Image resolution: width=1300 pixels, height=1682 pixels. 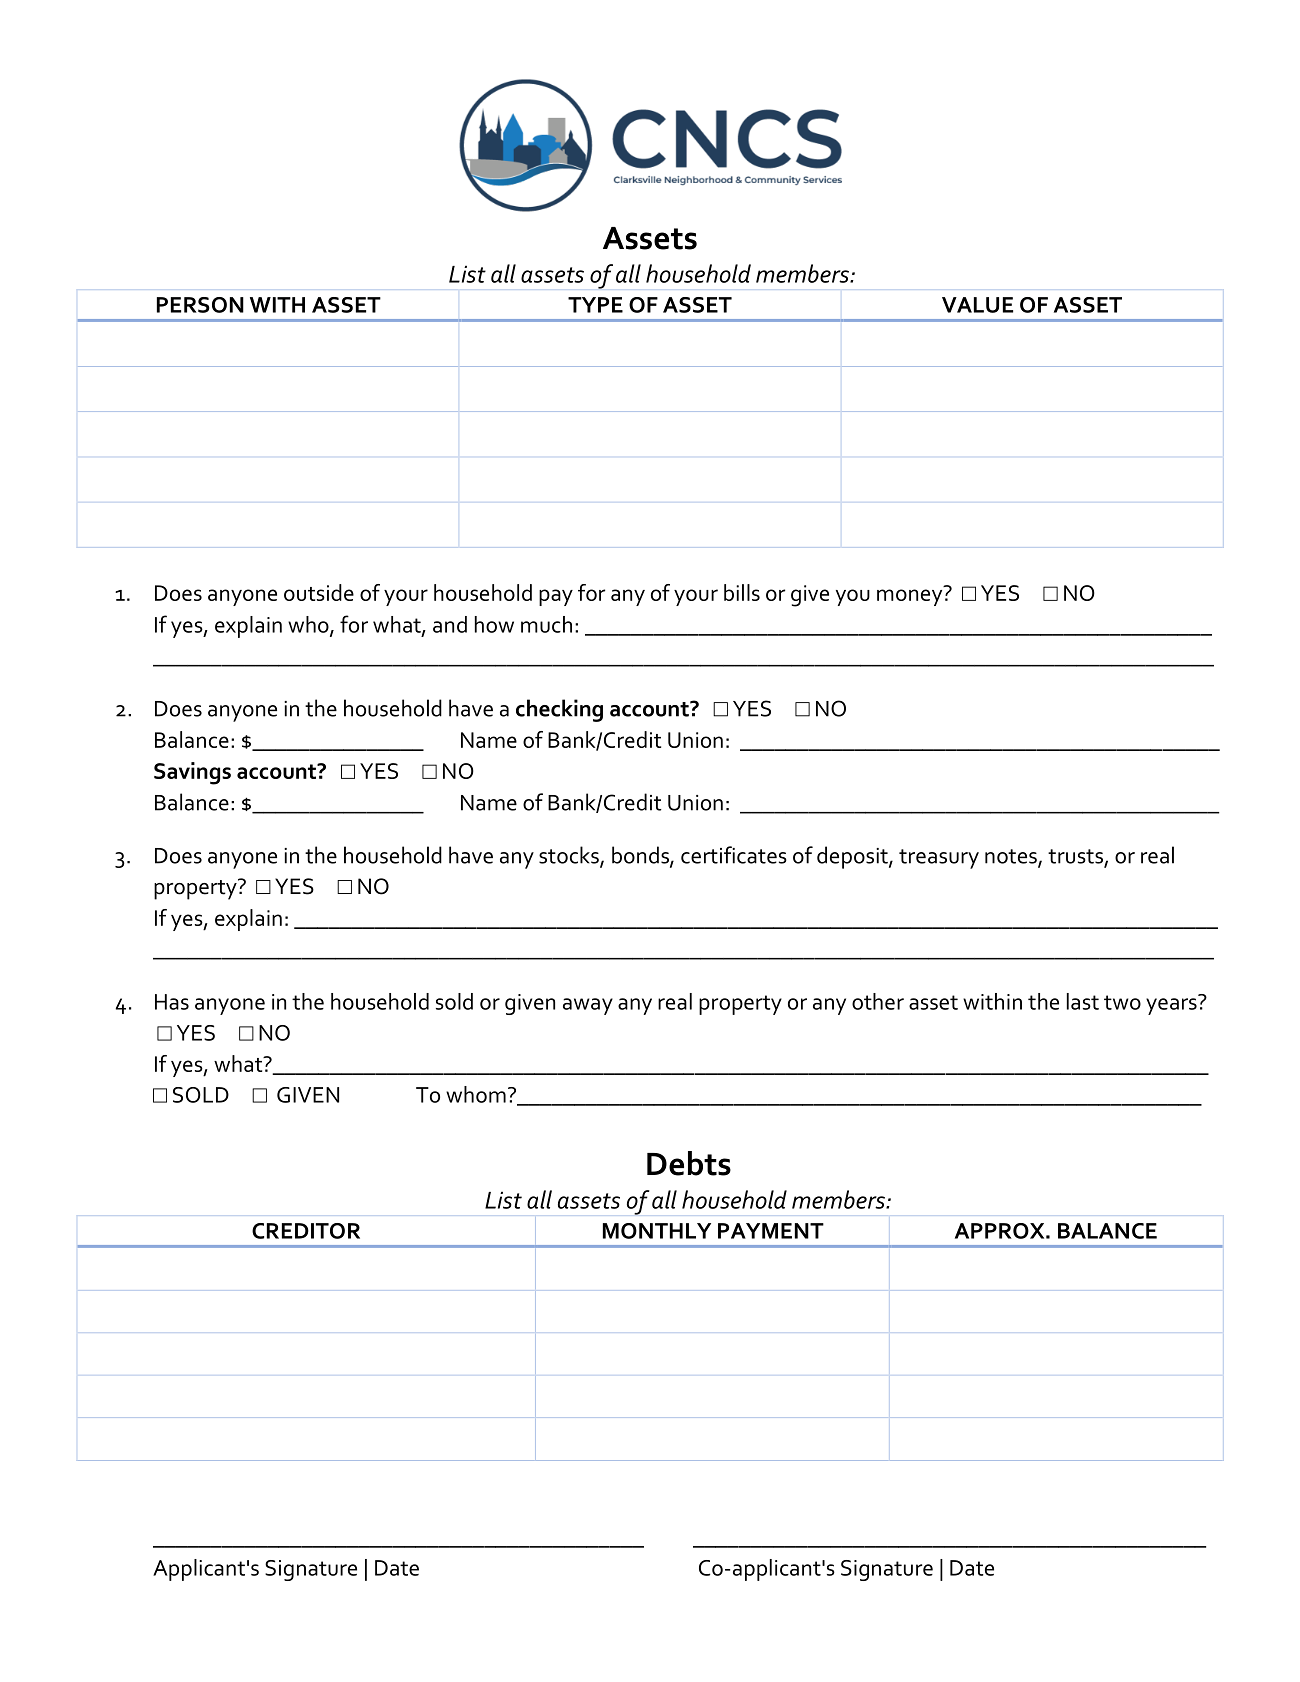 What do you see at coordinates (742, 592) in the document?
I see `bills` at bounding box center [742, 592].
